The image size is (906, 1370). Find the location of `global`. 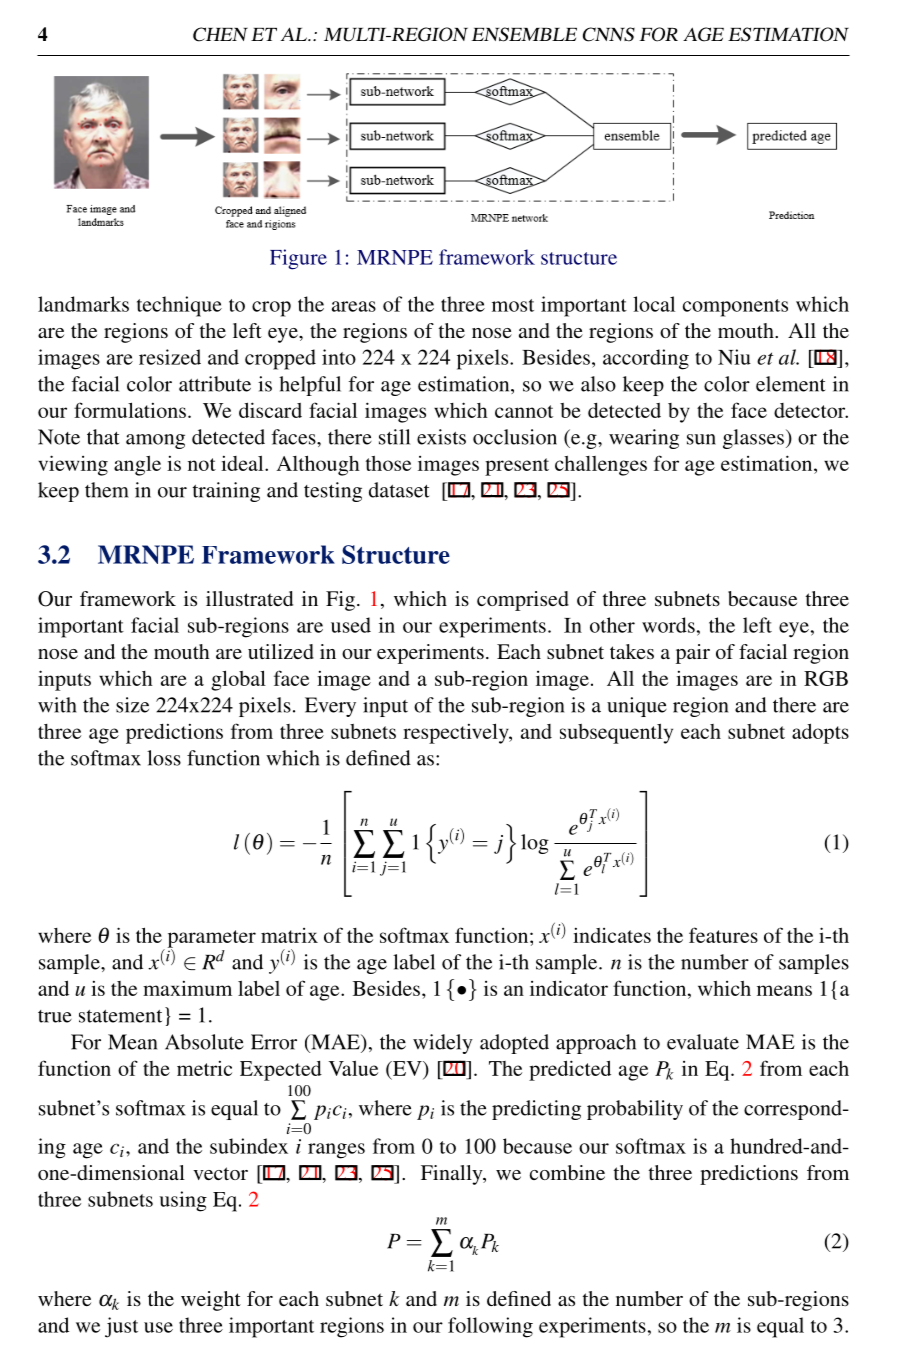

global is located at coordinates (238, 680).
